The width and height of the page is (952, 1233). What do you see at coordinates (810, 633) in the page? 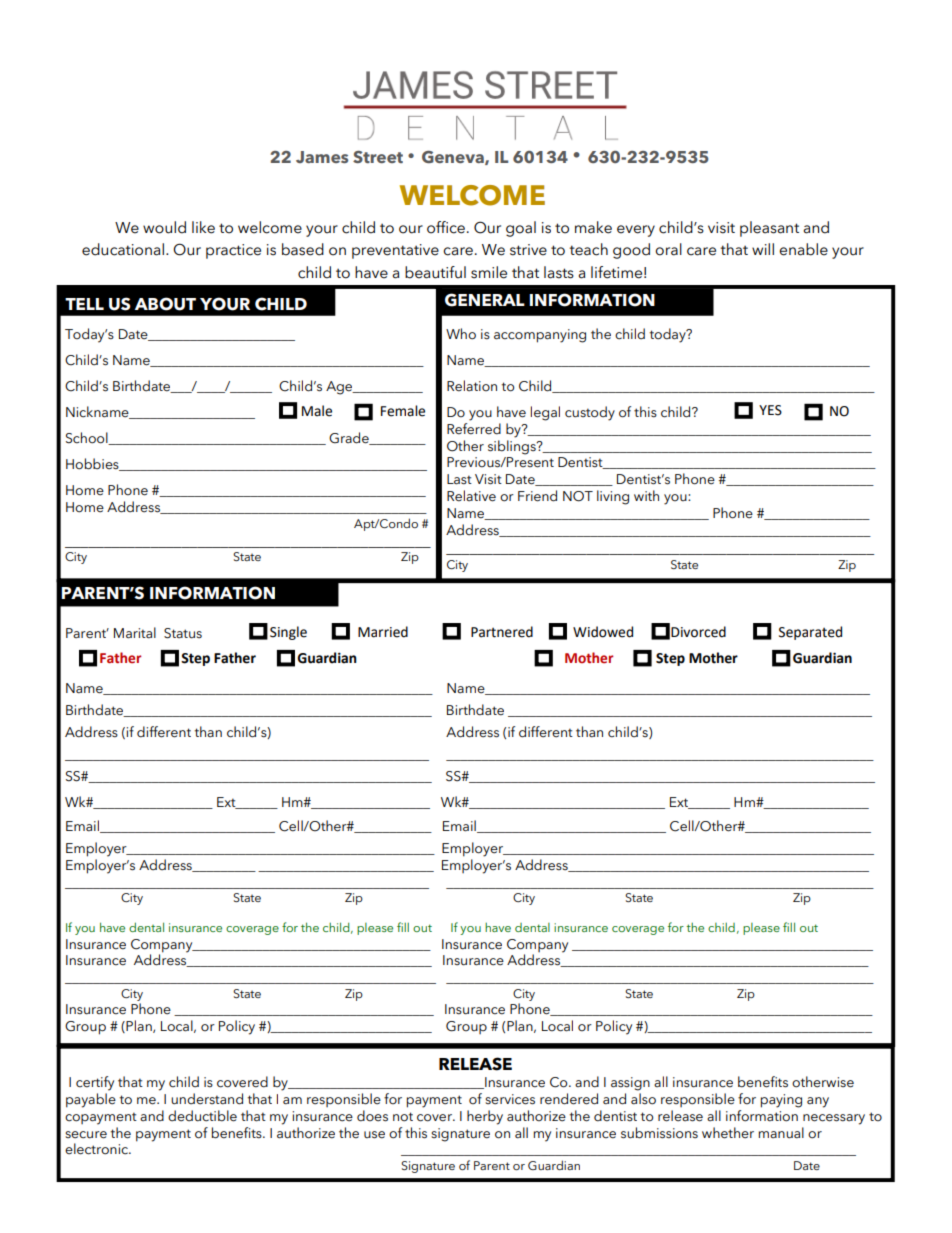
I see `Separated` at bounding box center [810, 633].
